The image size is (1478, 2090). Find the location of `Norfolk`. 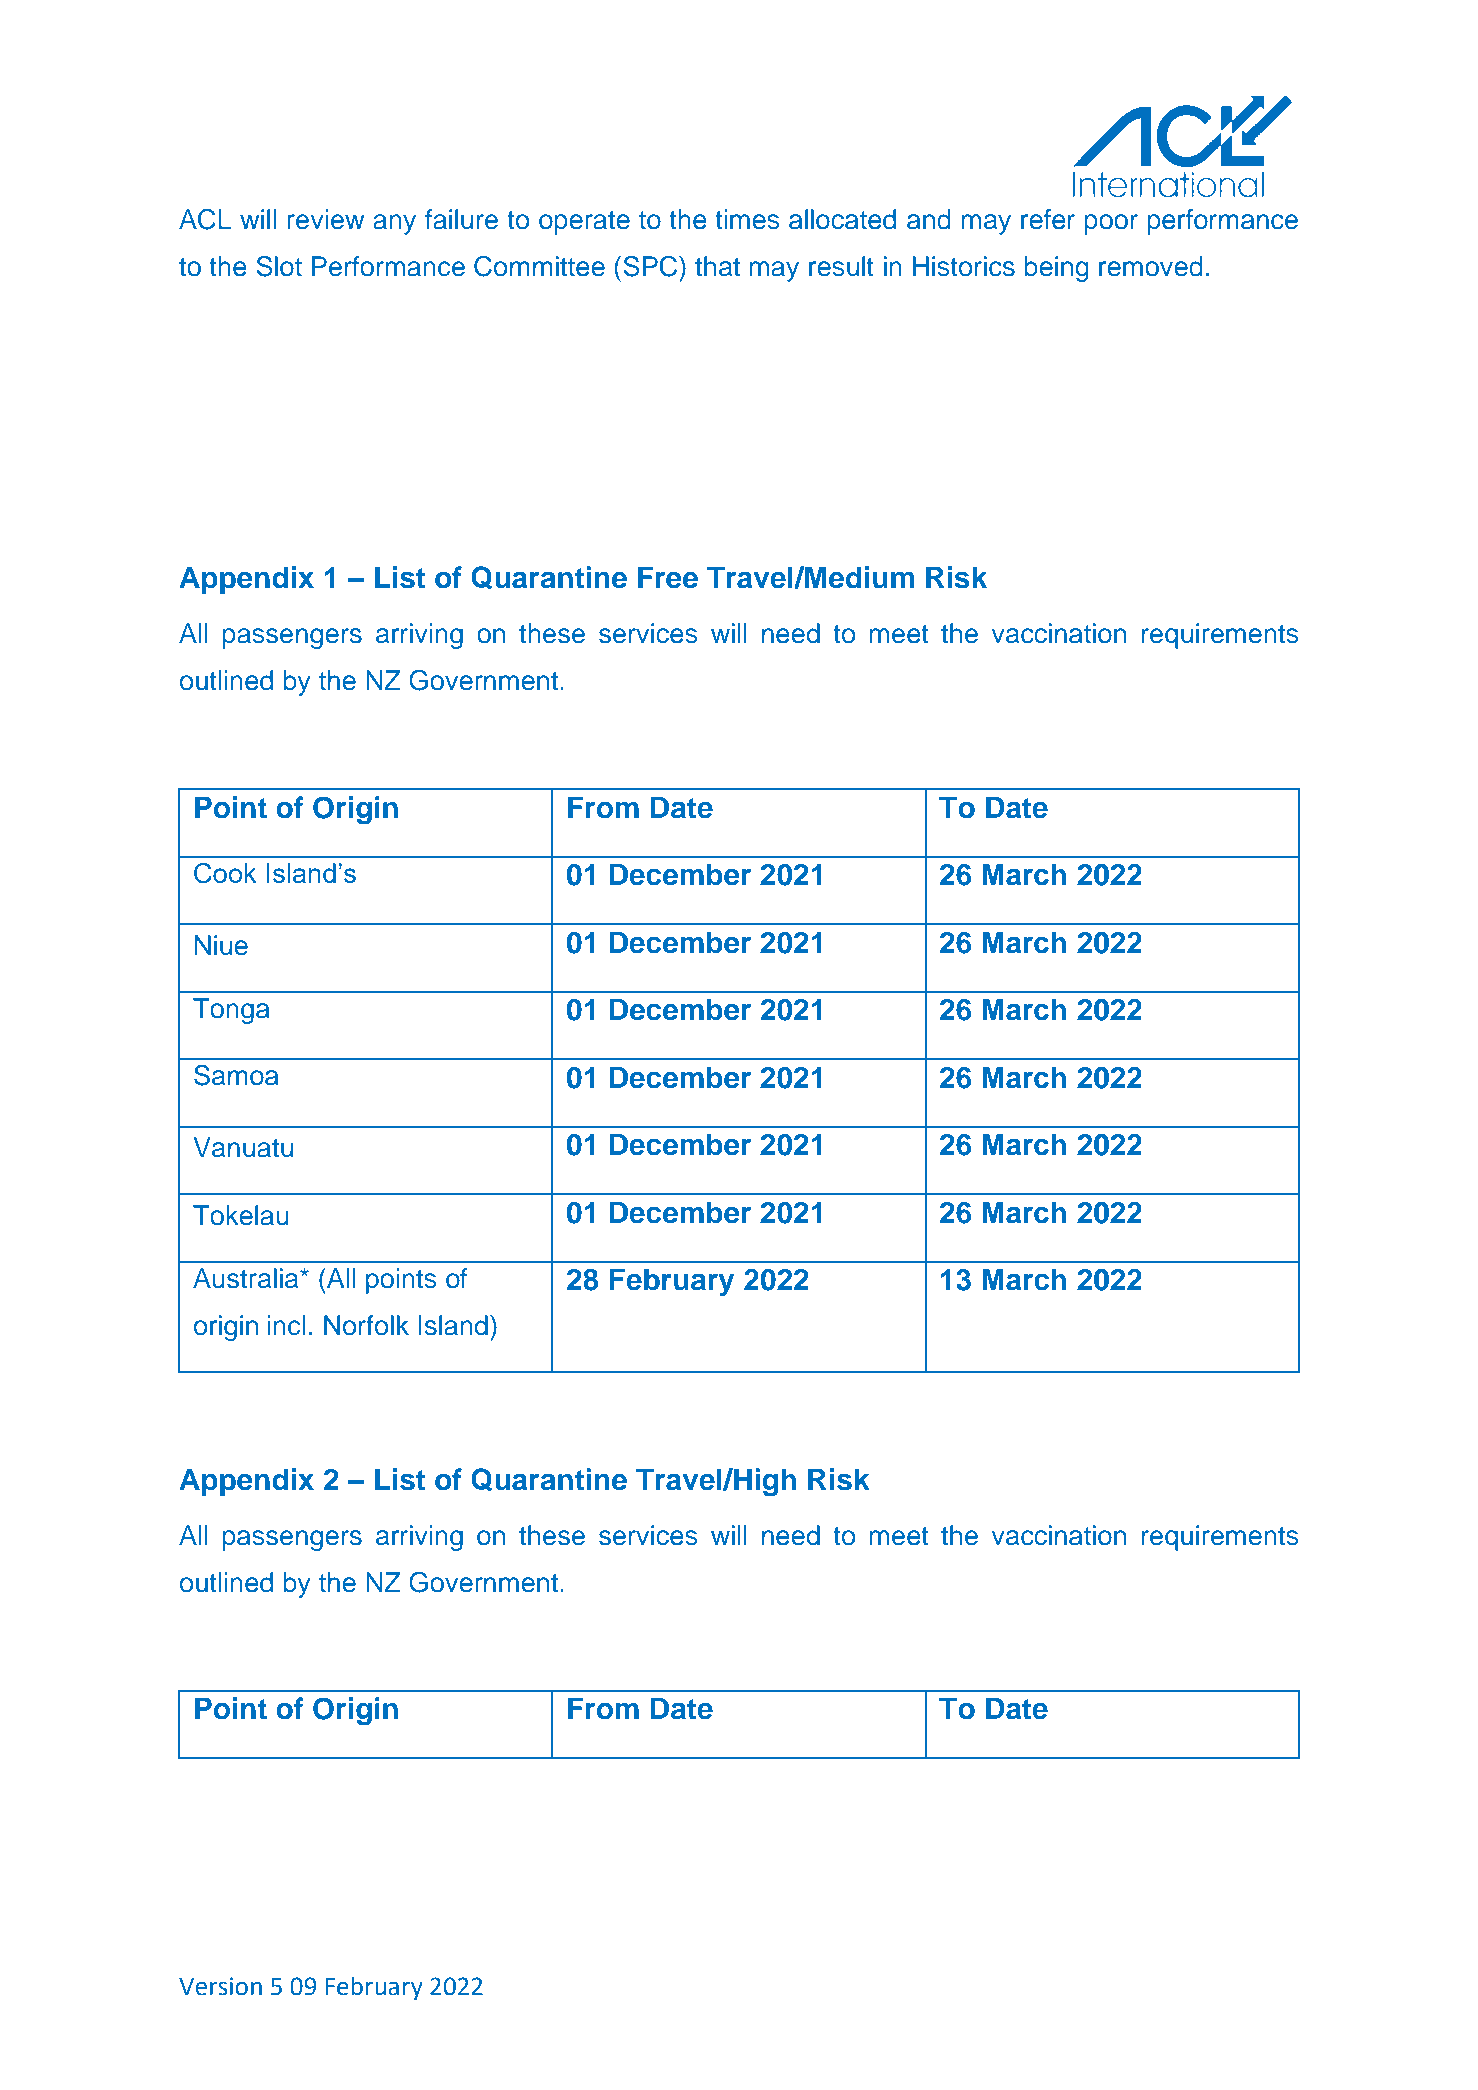

Norfolk is located at coordinates (366, 1325).
